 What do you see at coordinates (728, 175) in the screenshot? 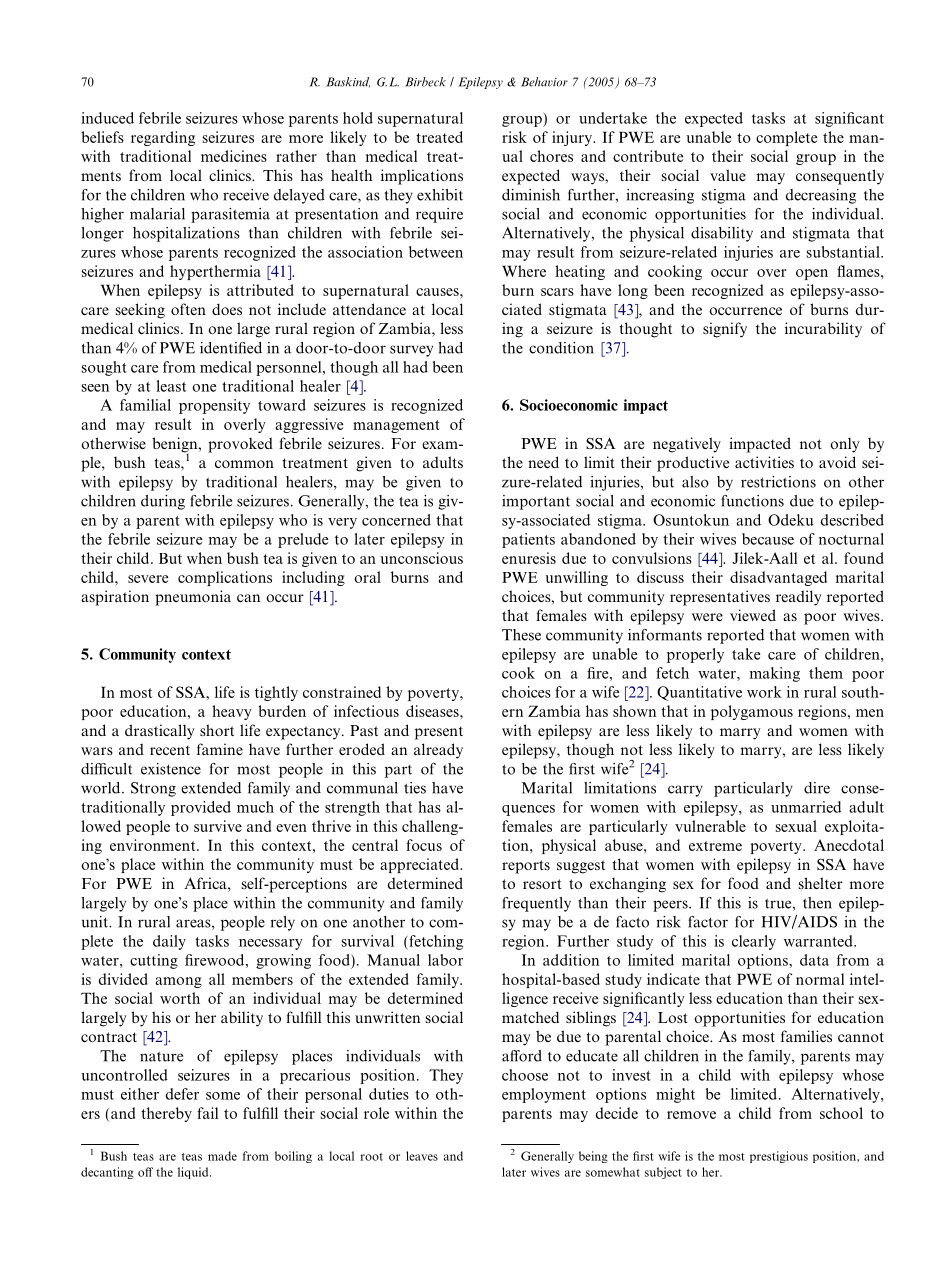
I see `value` at bounding box center [728, 175].
